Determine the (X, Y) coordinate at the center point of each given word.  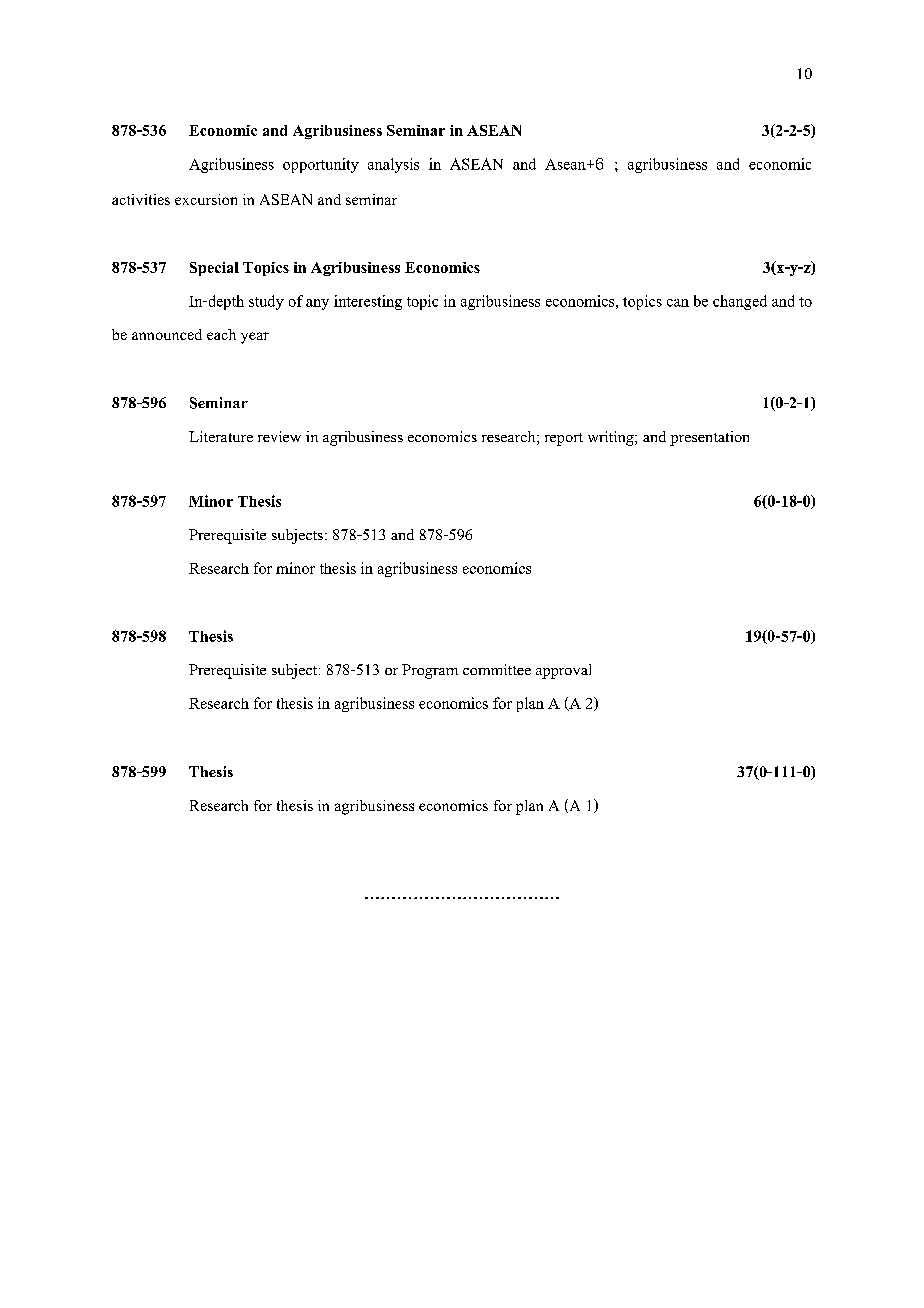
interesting (368, 302)
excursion (206, 199)
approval (563, 671)
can (678, 303)
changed (740, 302)
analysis (393, 165)
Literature (221, 436)
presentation (709, 438)
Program (430, 671)
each (221, 334)
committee (497, 669)
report (564, 439)
